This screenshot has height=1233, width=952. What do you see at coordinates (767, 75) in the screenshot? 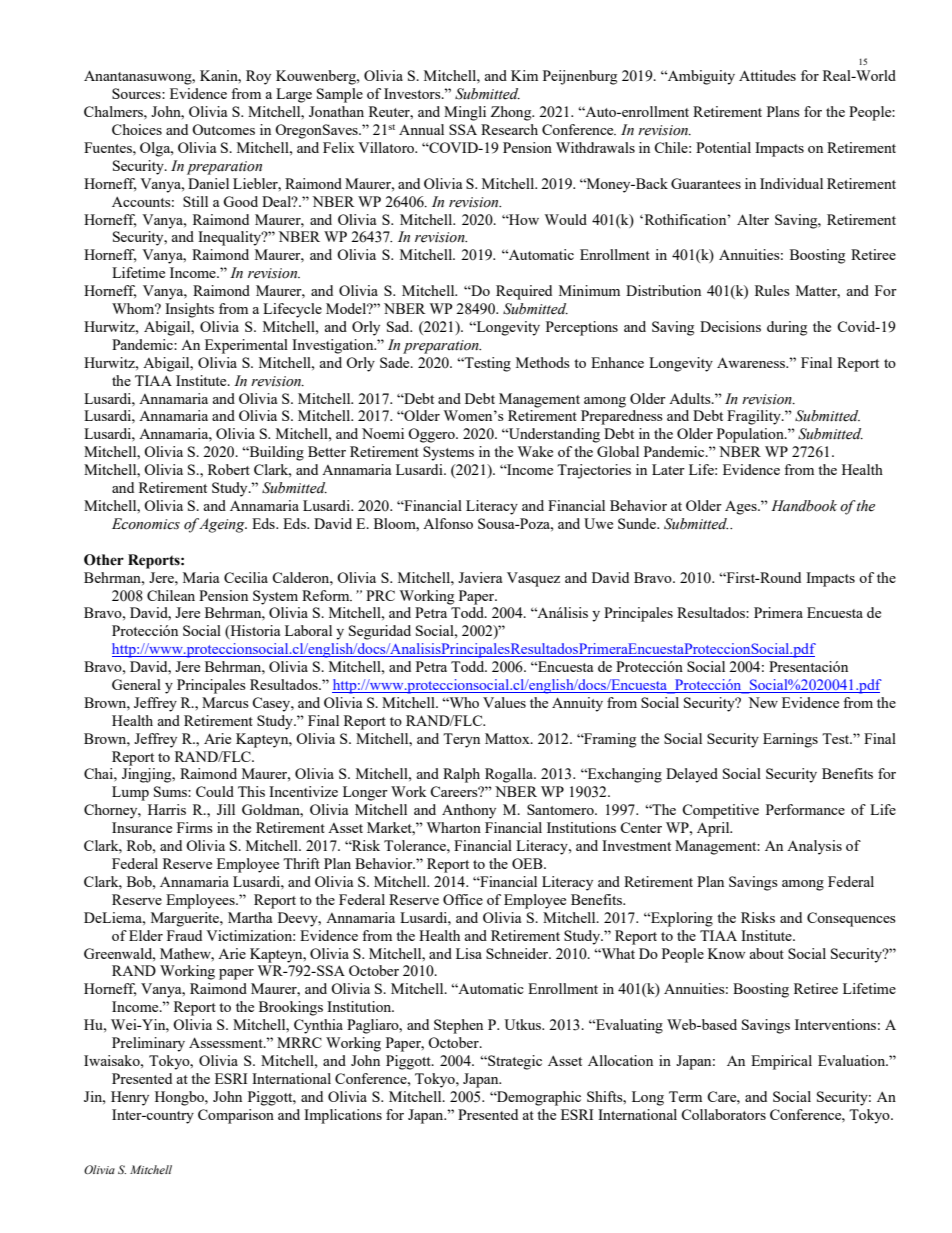
I see `Attitudes` at bounding box center [767, 75].
